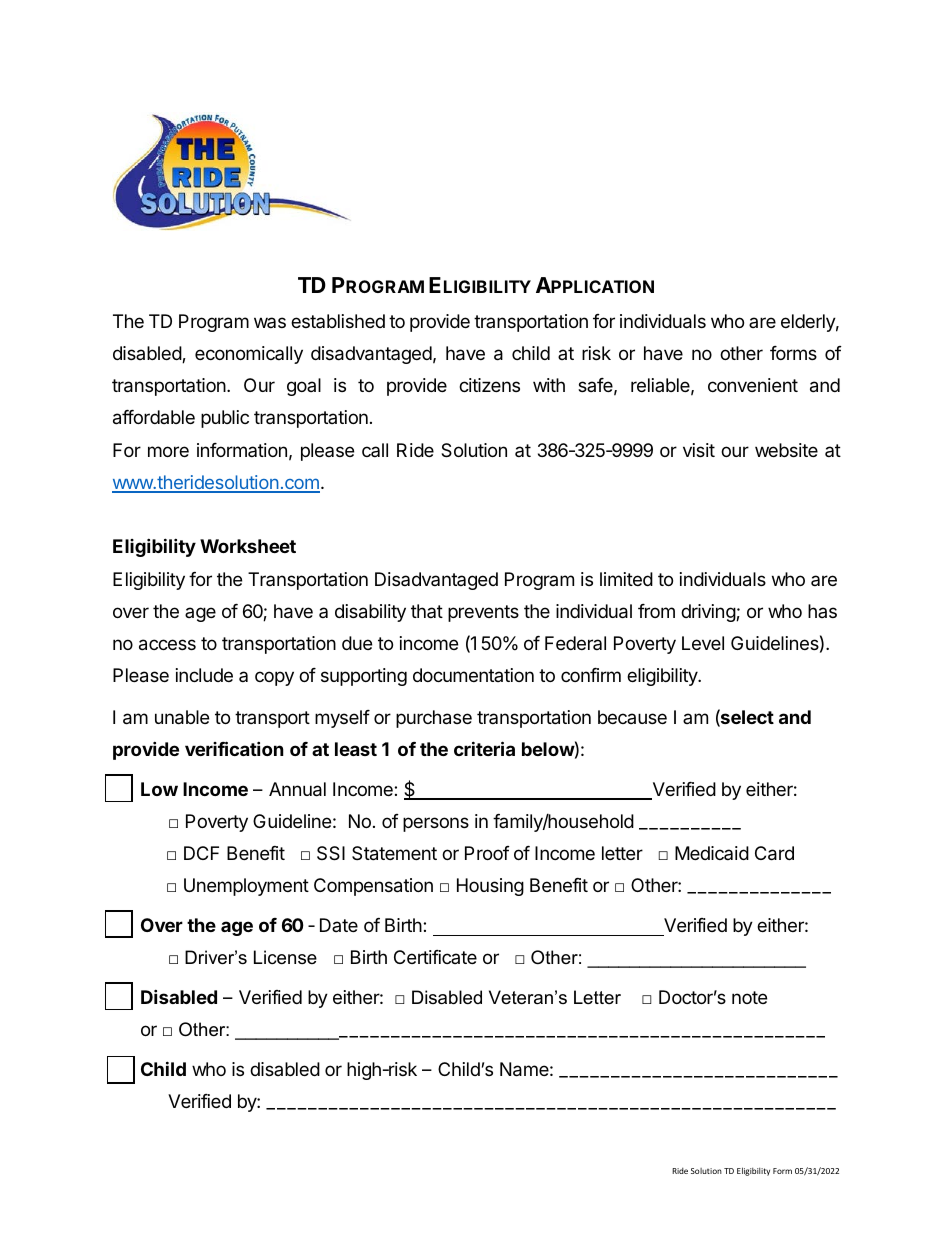 The height and width of the screenshot is (1233, 952). Describe the element at coordinates (435, 957) in the screenshot. I see `Certificate` at that location.
